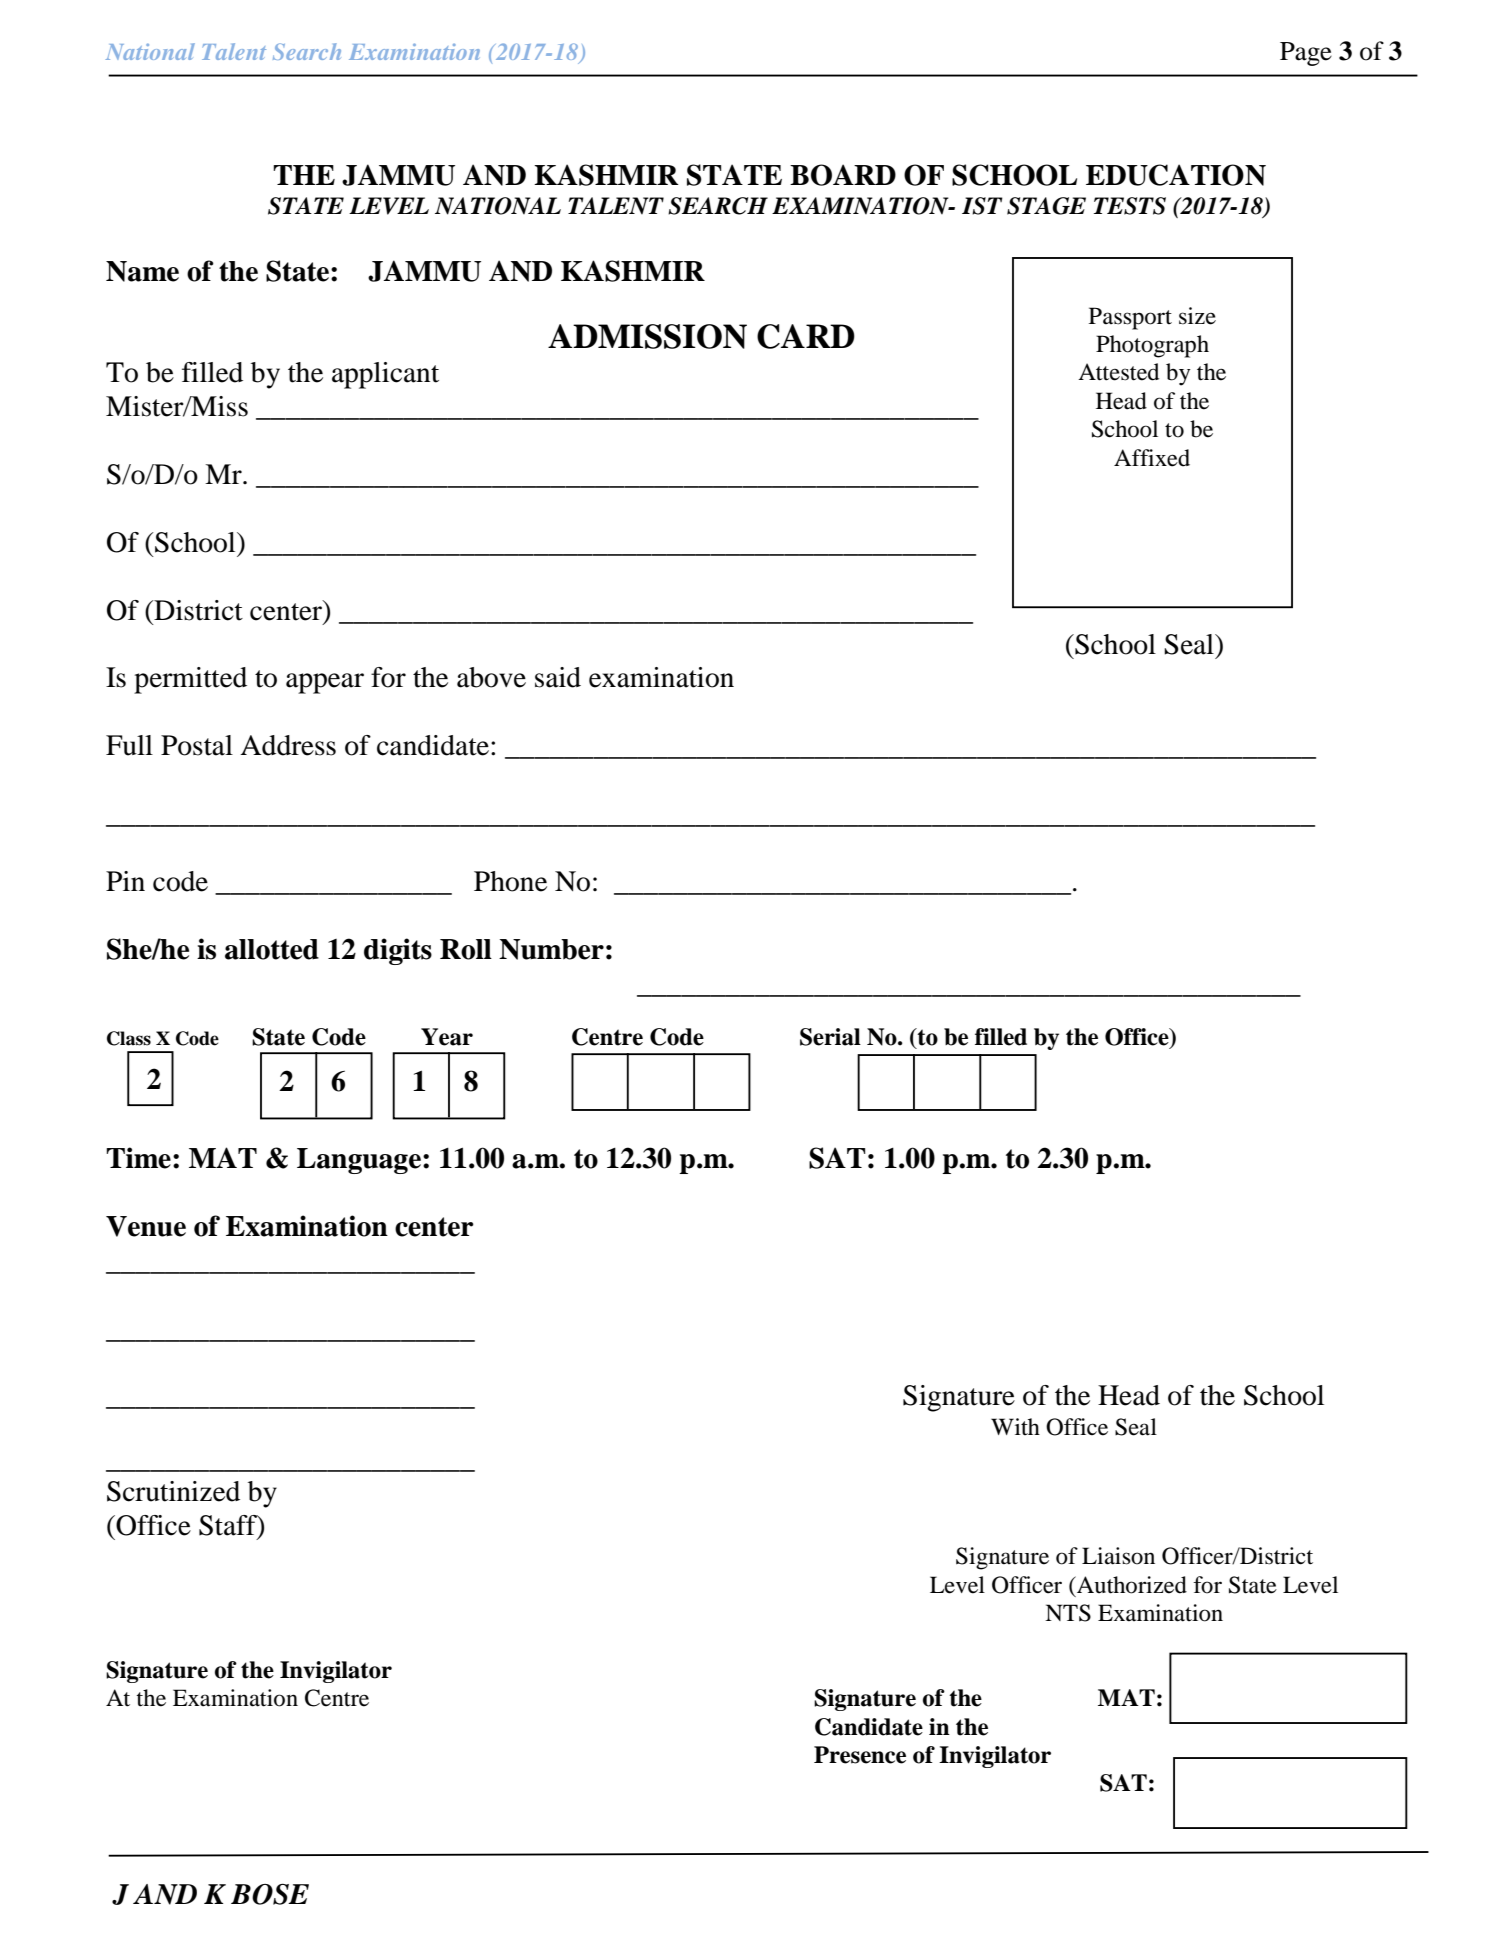 The height and width of the page is (1946, 1504). Describe the element at coordinates (270, 1894) in the page. I see `BOSE` at that location.
